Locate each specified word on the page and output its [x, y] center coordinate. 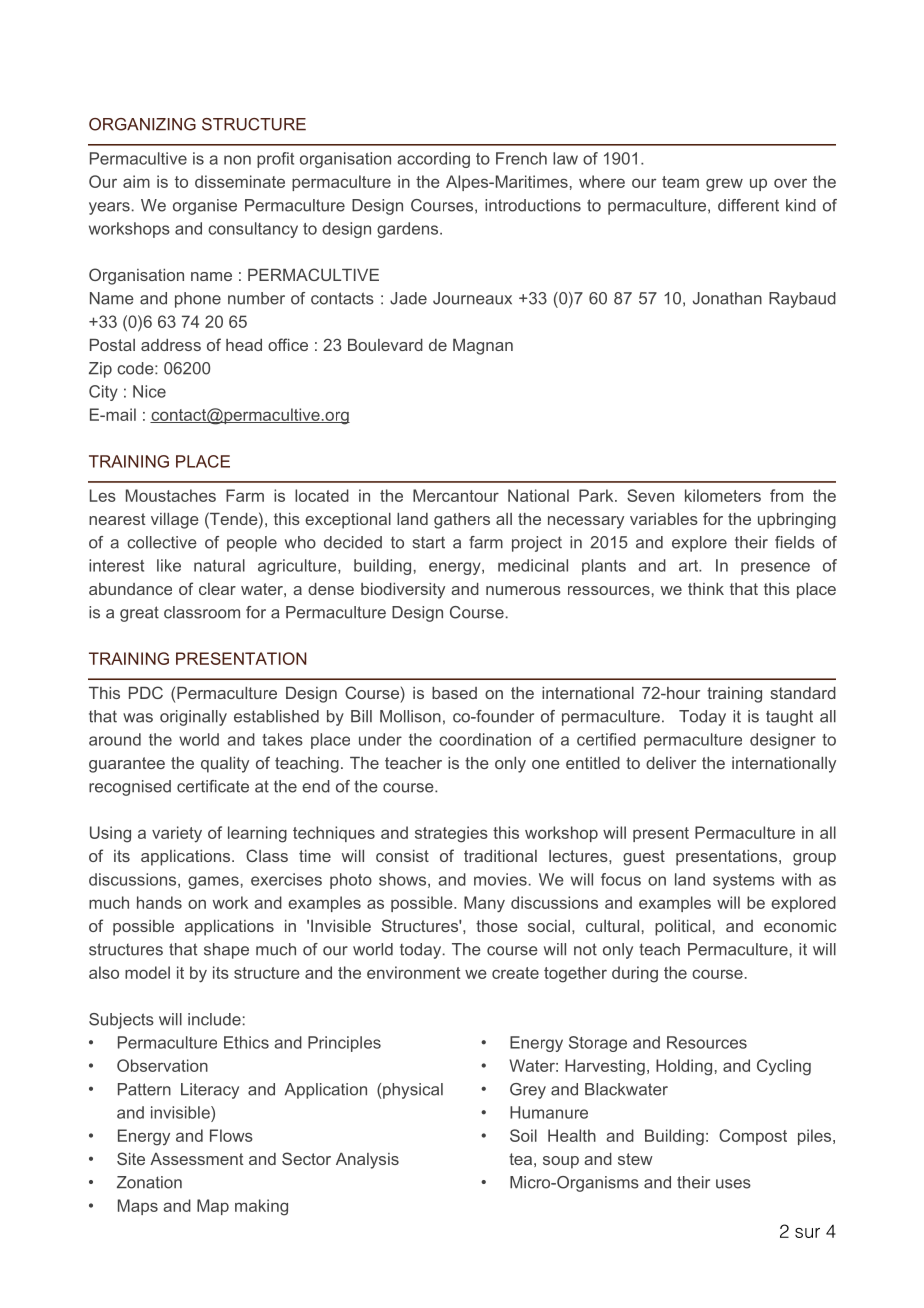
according [433, 160]
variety [177, 834]
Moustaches [171, 495]
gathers [462, 521]
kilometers [723, 495]
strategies [451, 834]
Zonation [149, 1182]
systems [744, 881]
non [237, 160]
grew [724, 185]
